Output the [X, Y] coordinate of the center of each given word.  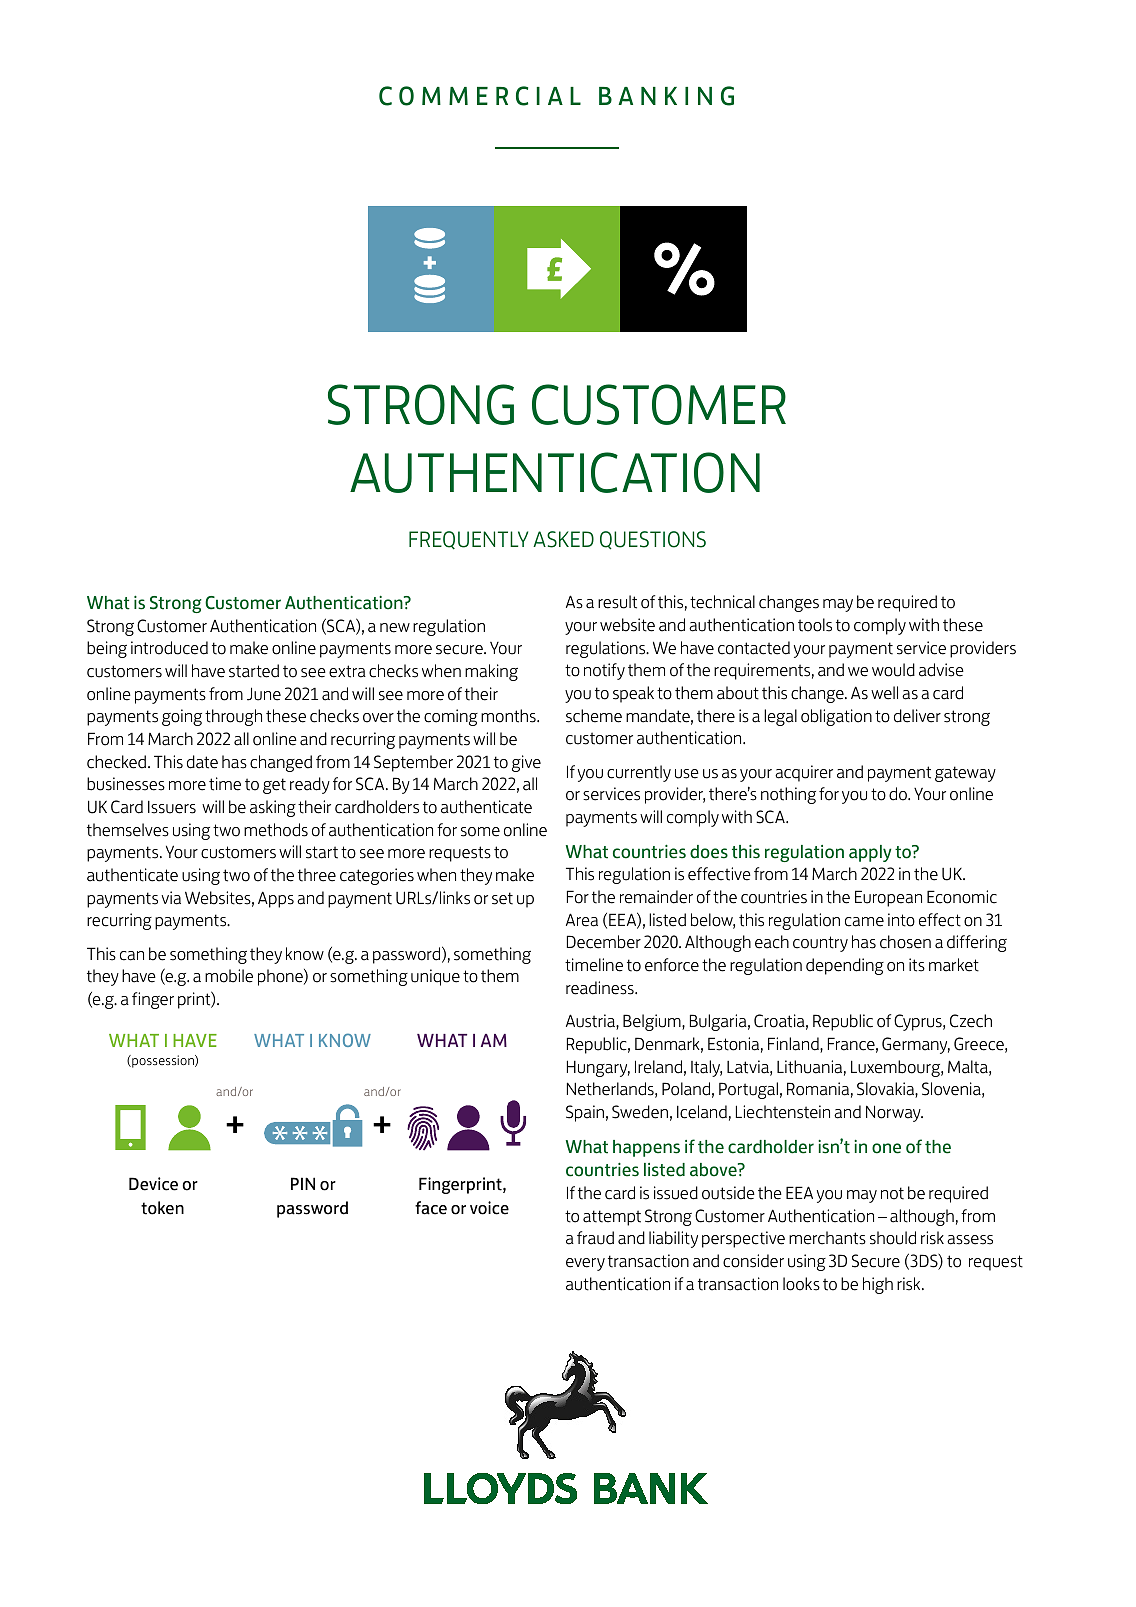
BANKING [666, 96]
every [585, 1264]
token [162, 1208]
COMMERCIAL [480, 96]
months [509, 716]
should [893, 1238]
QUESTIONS [653, 540]
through [233, 717]
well [884, 693]
